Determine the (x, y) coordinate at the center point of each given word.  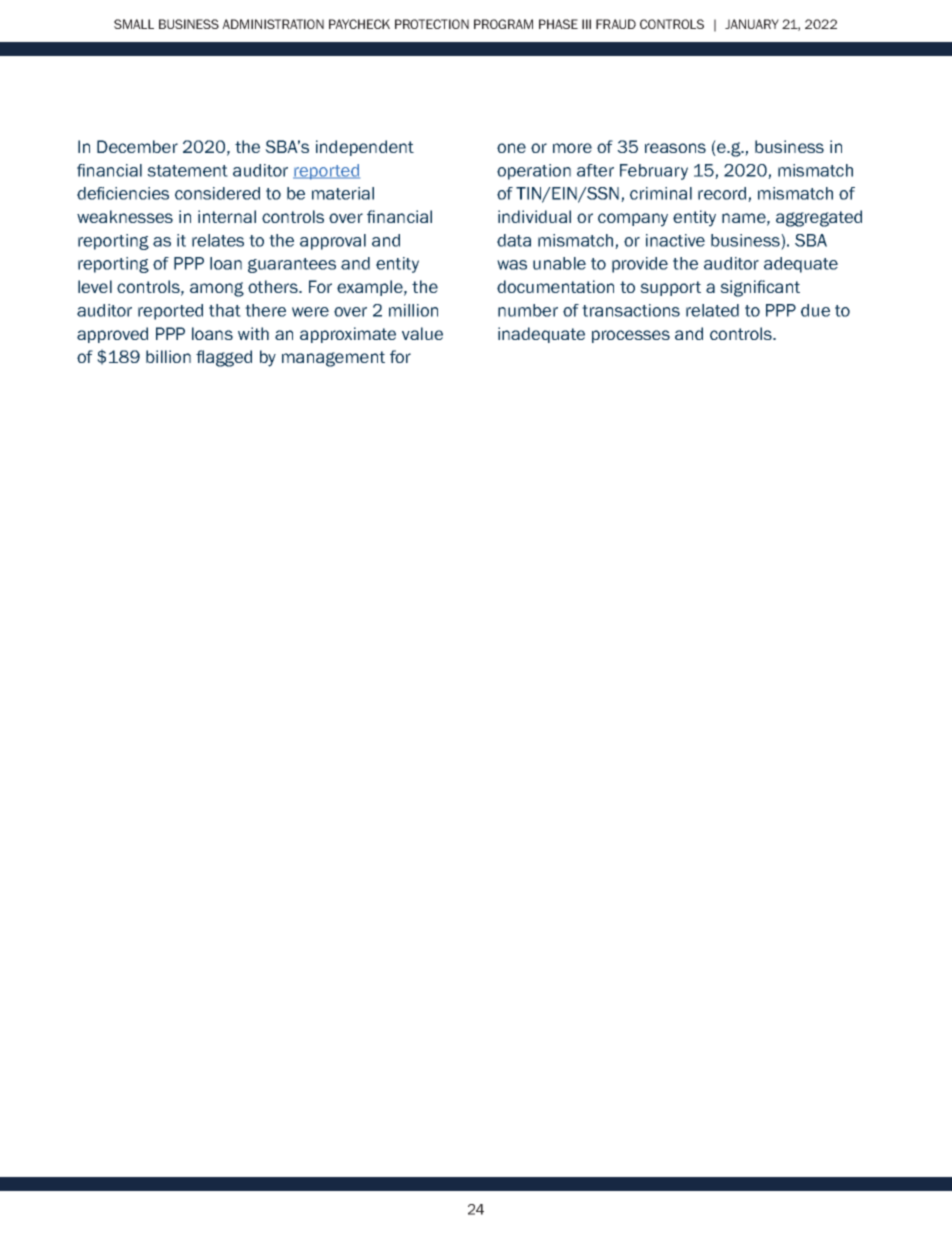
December (137, 146)
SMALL (134, 24)
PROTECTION (432, 24)
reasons (675, 148)
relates (218, 240)
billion (168, 356)
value (422, 333)
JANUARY (752, 24)
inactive (675, 240)
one (511, 148)
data (514, 240)
